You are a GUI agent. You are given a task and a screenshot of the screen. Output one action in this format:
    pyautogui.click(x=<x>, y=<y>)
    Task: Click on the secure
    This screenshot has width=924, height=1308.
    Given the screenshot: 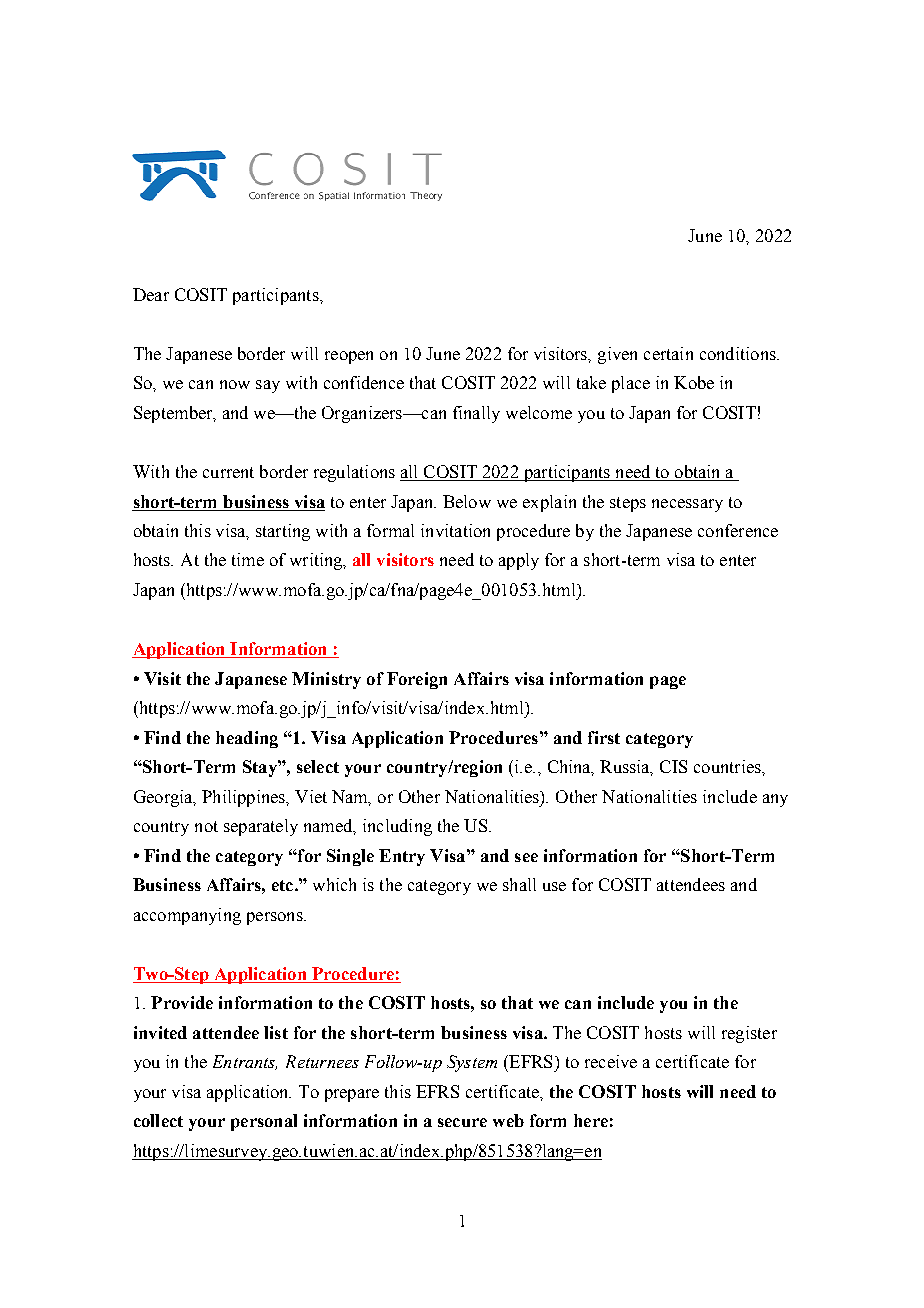 What is the action you would take?
    pyautogui.click(x=462, y=1122)
